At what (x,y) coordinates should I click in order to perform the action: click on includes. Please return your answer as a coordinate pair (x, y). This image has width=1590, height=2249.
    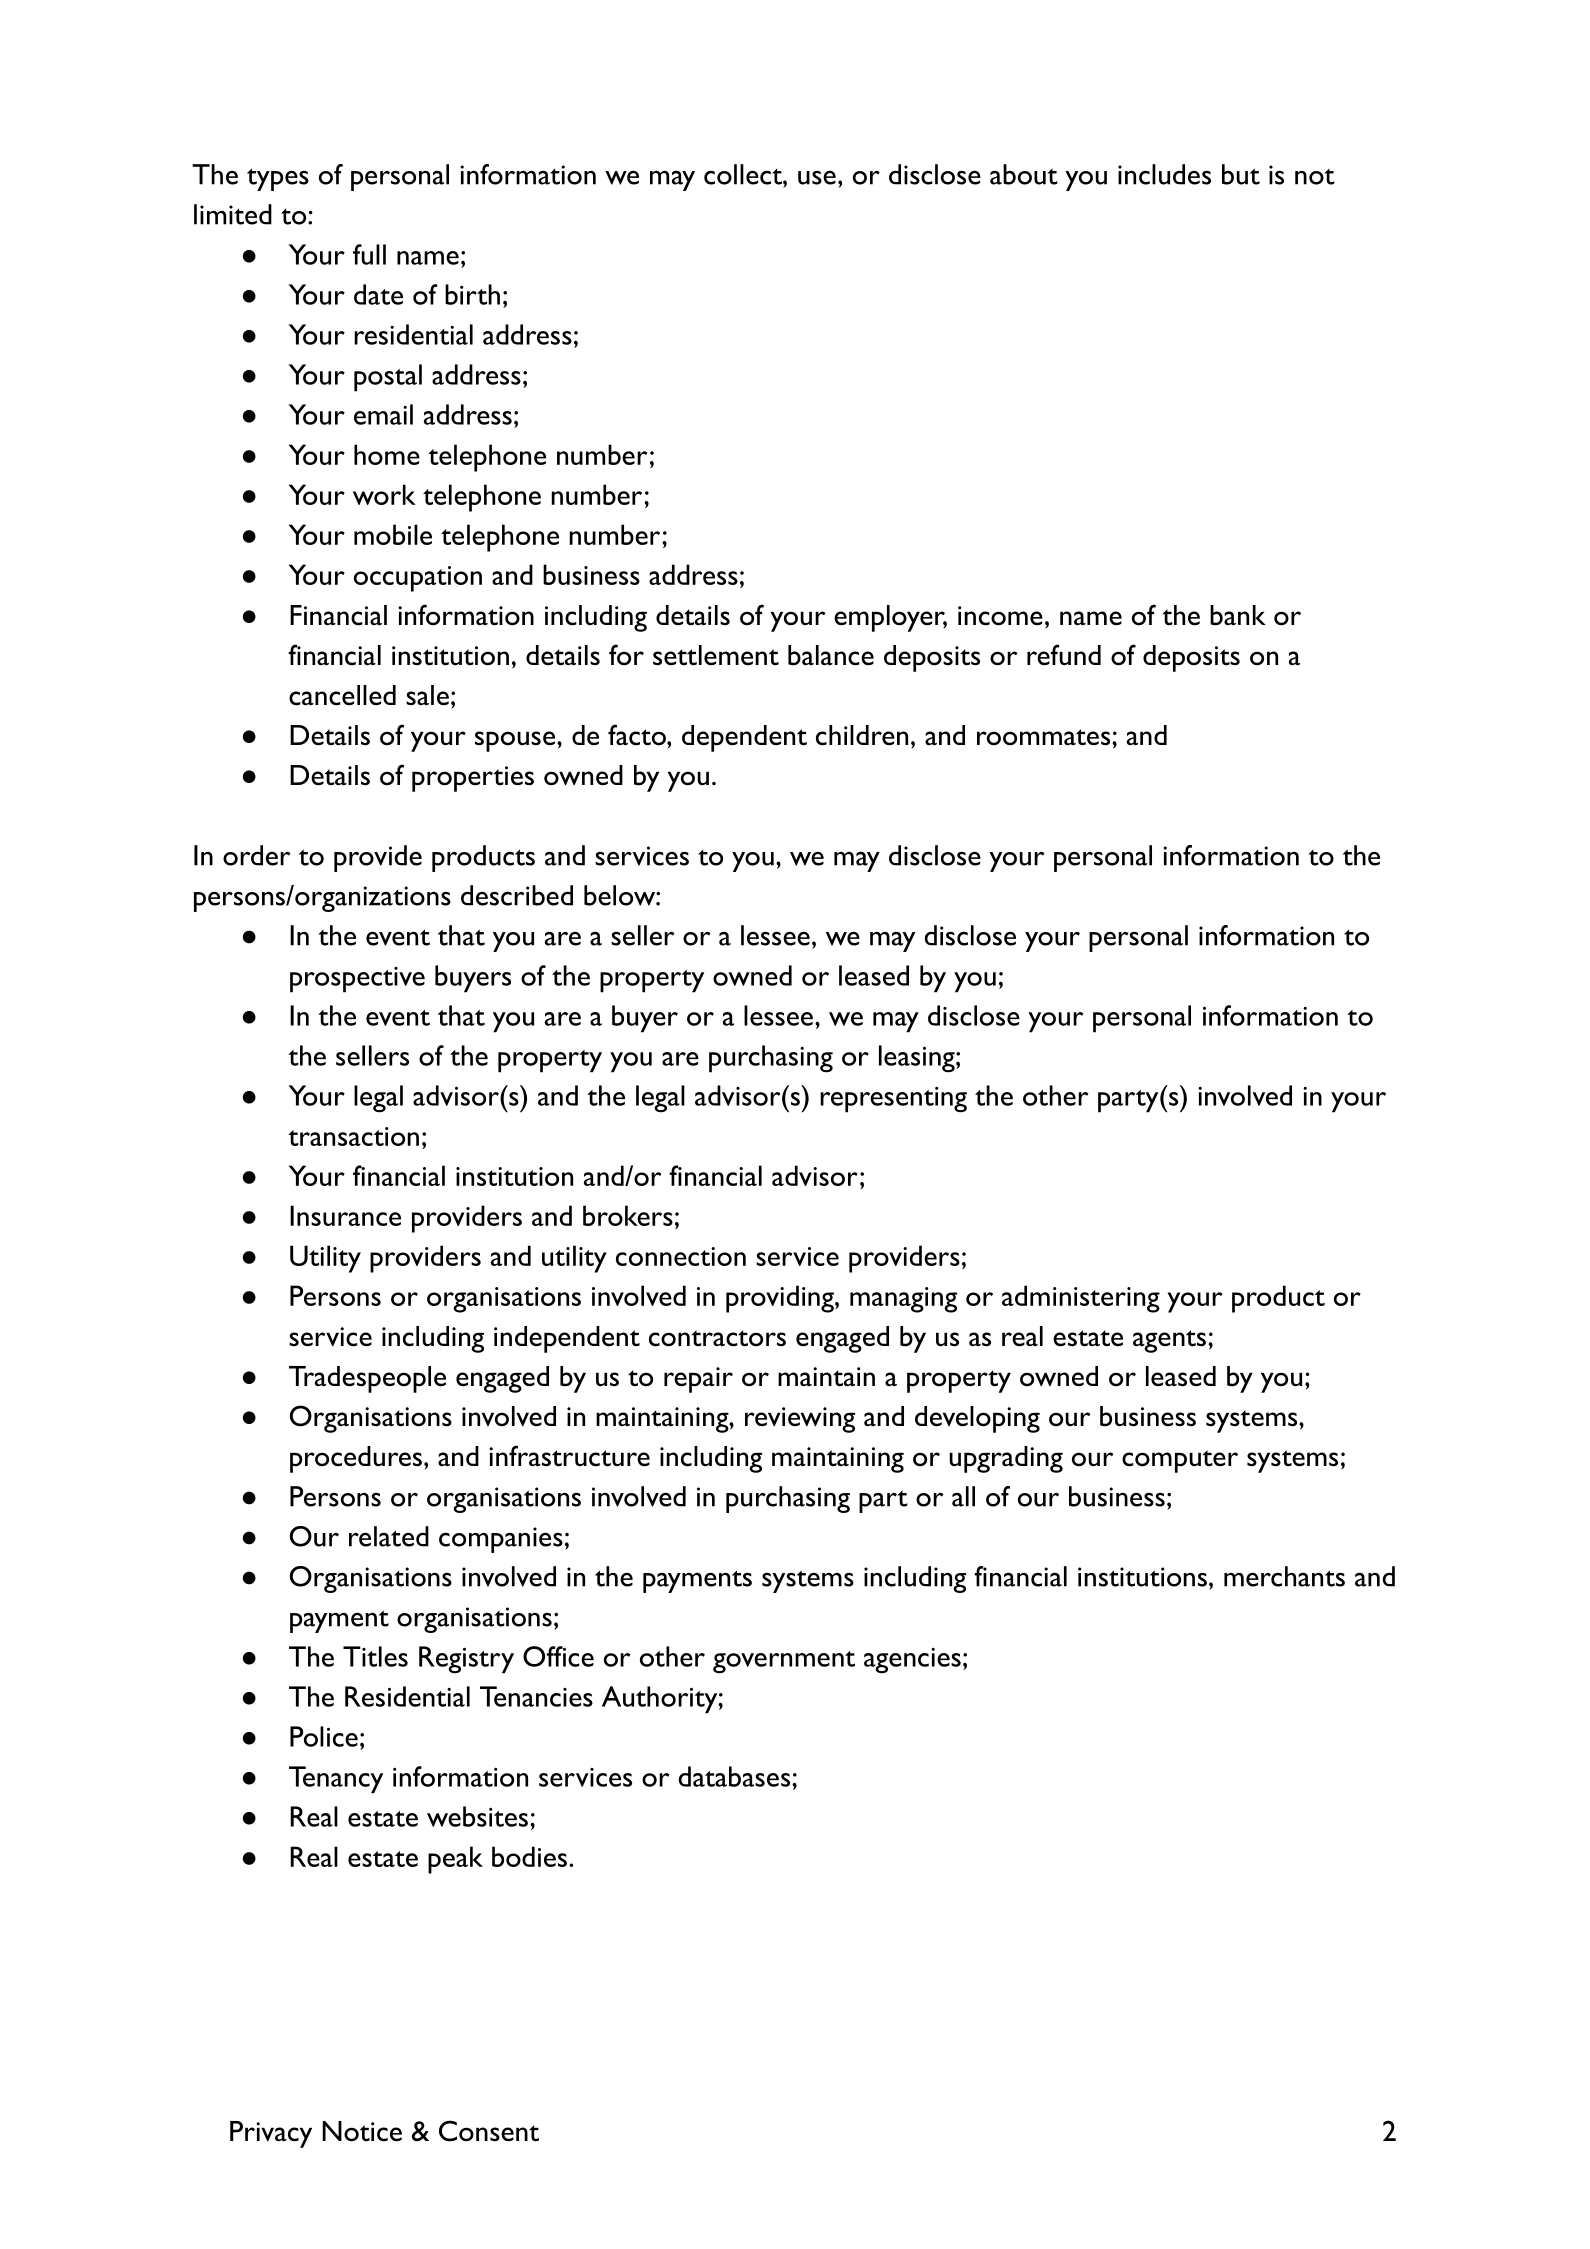
    Looking at the image, I should click on (1164, 174).
